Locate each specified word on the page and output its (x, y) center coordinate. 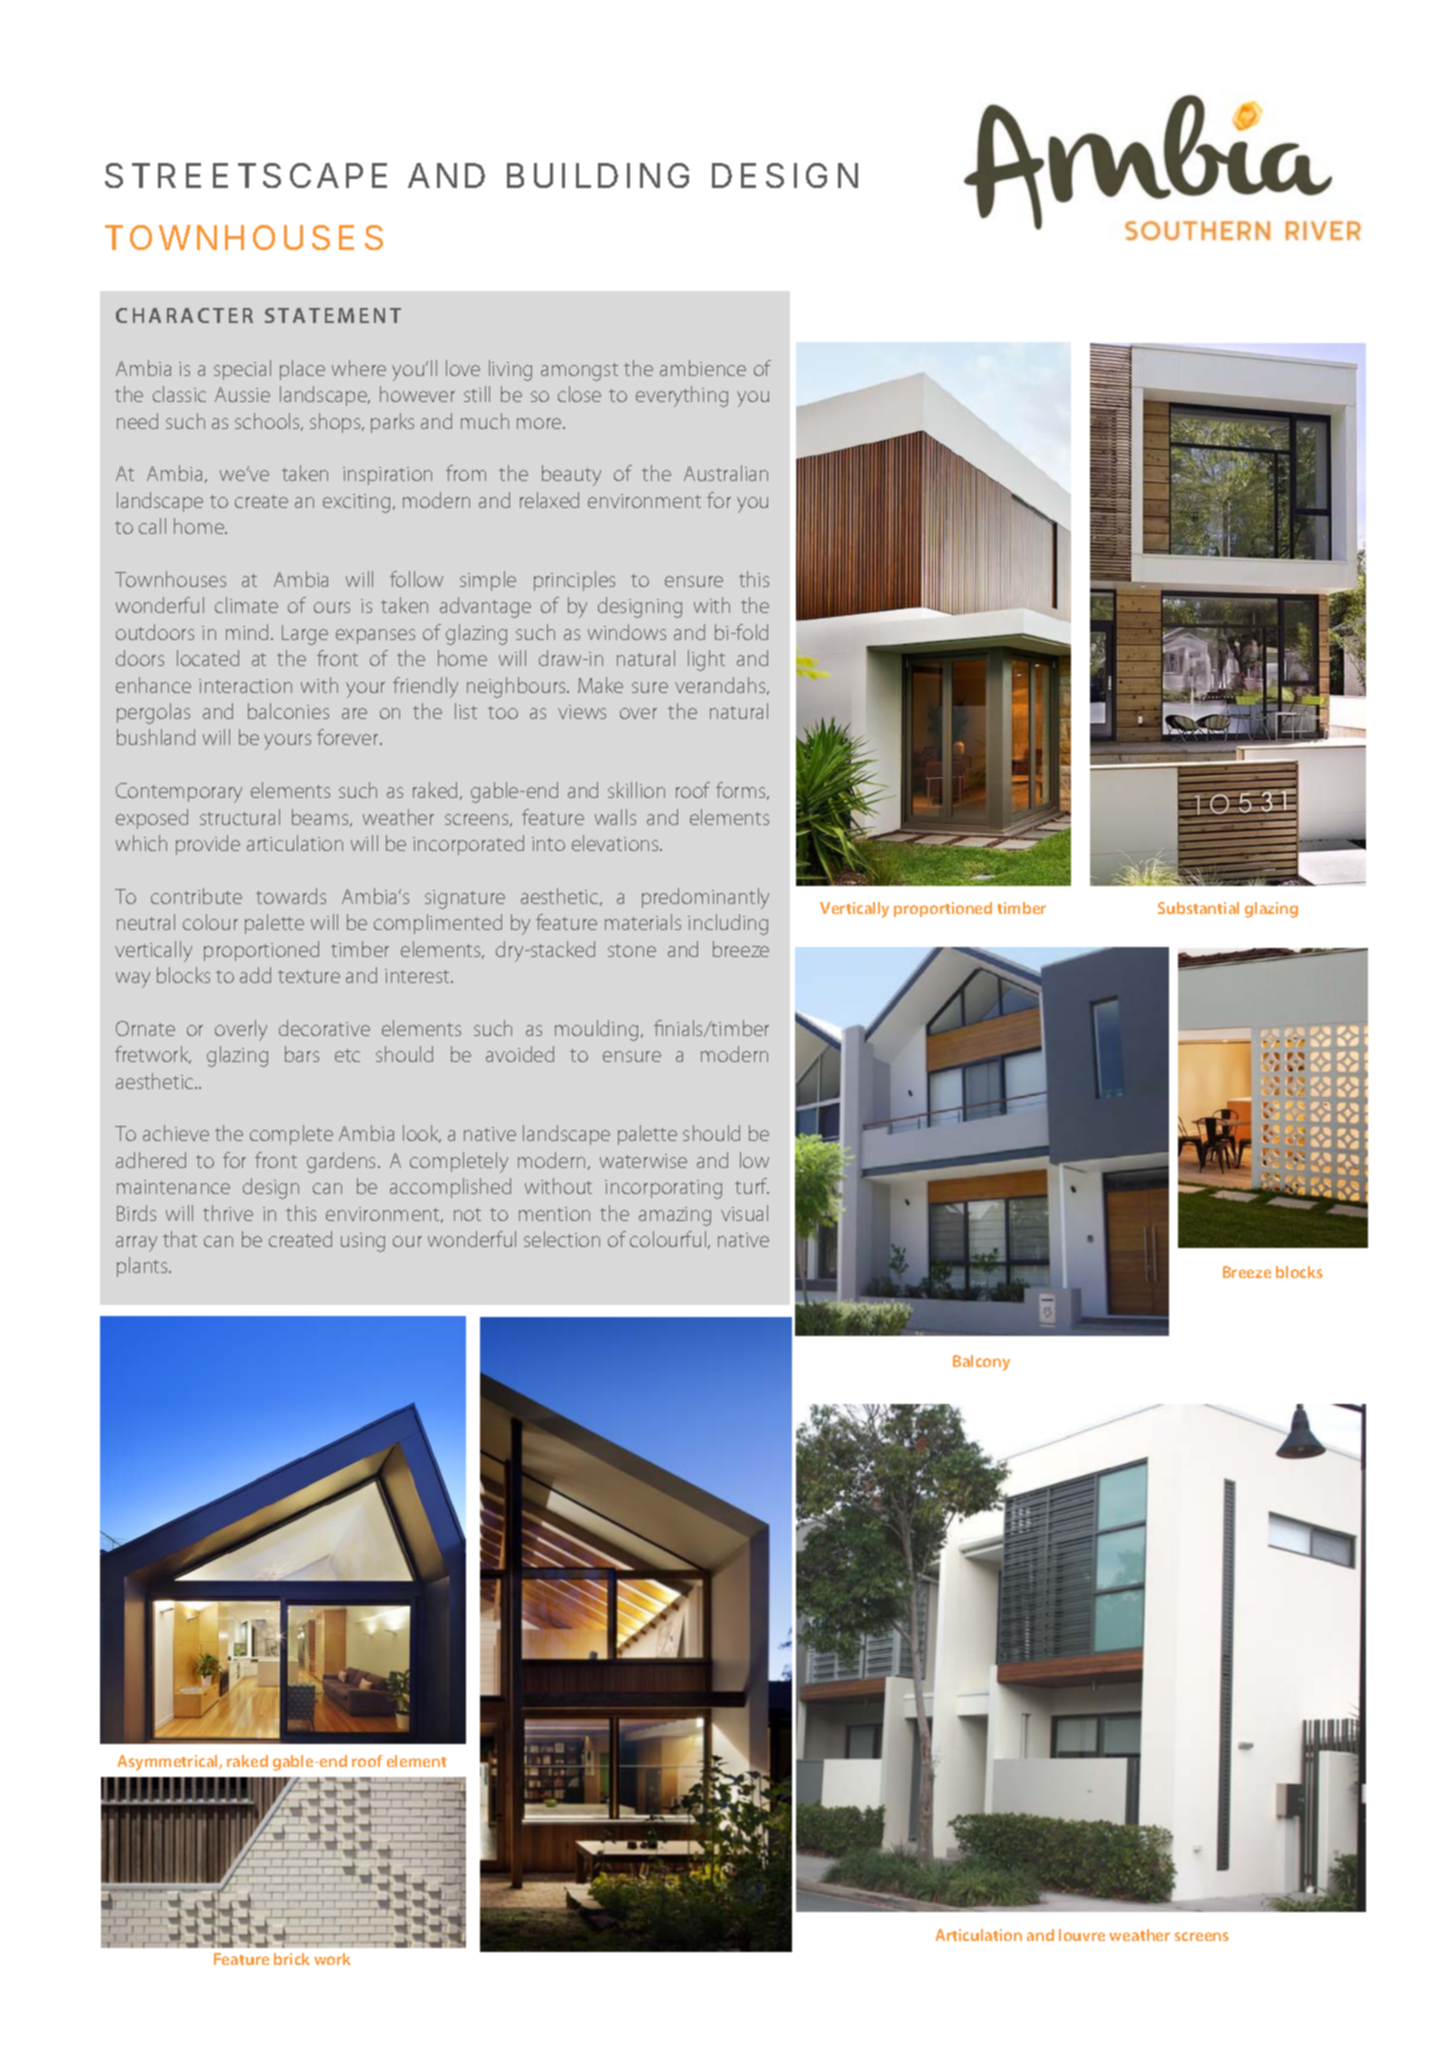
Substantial (1198, 908)
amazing (675, 1216)
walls (615, 817)
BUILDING (598, 175)
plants (143, 1267)
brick (292, 1959)
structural (240, 817)
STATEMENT (333, 315)
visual (744, 1213)
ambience (703, 368)
